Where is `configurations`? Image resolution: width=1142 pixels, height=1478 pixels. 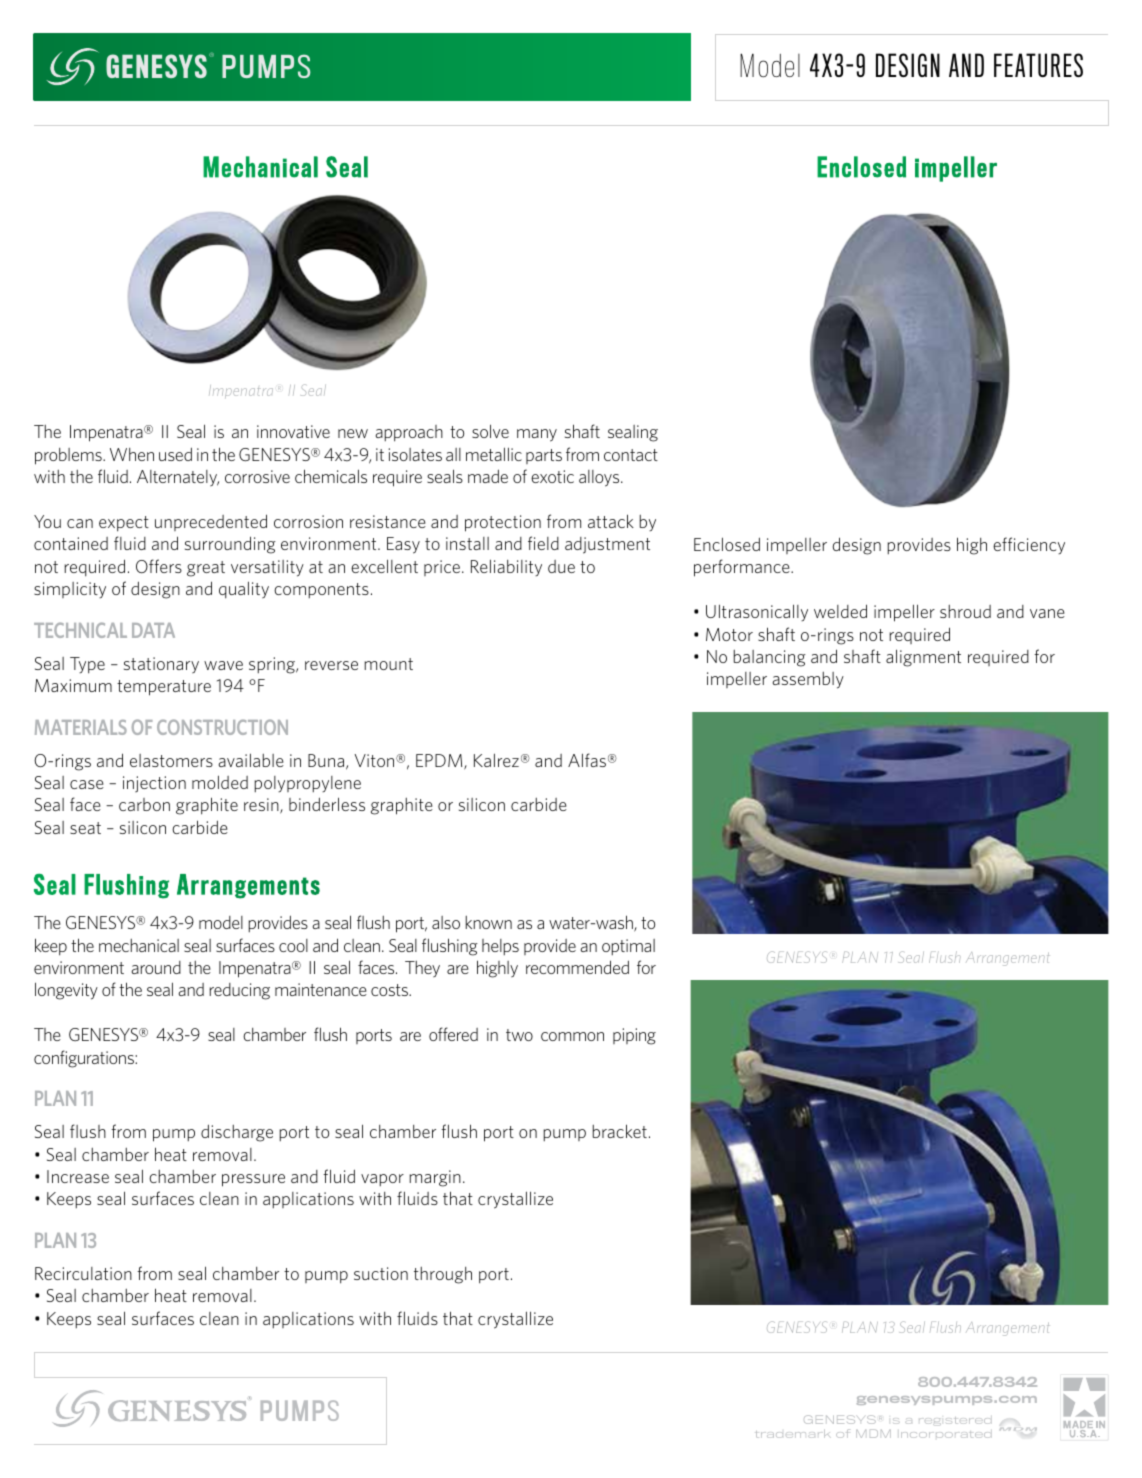
configurations is located at coordinates (85, 1059).
